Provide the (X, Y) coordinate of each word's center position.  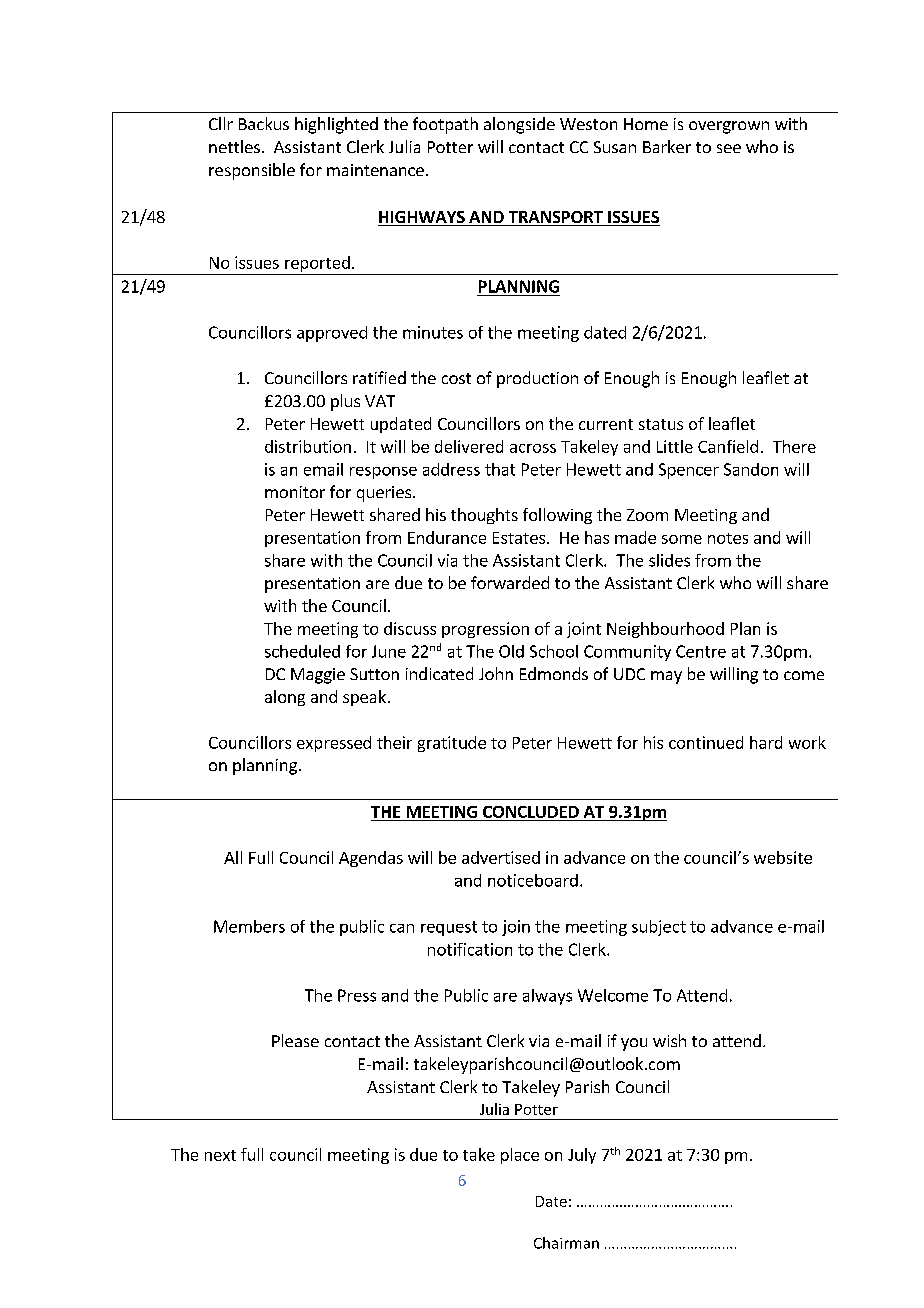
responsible (252, 171)
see (729, 148)
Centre (701, 651)
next (220, 1155)
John (496, 673)
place (520, 1156)
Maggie (318, 676)
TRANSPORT (555, 218)
